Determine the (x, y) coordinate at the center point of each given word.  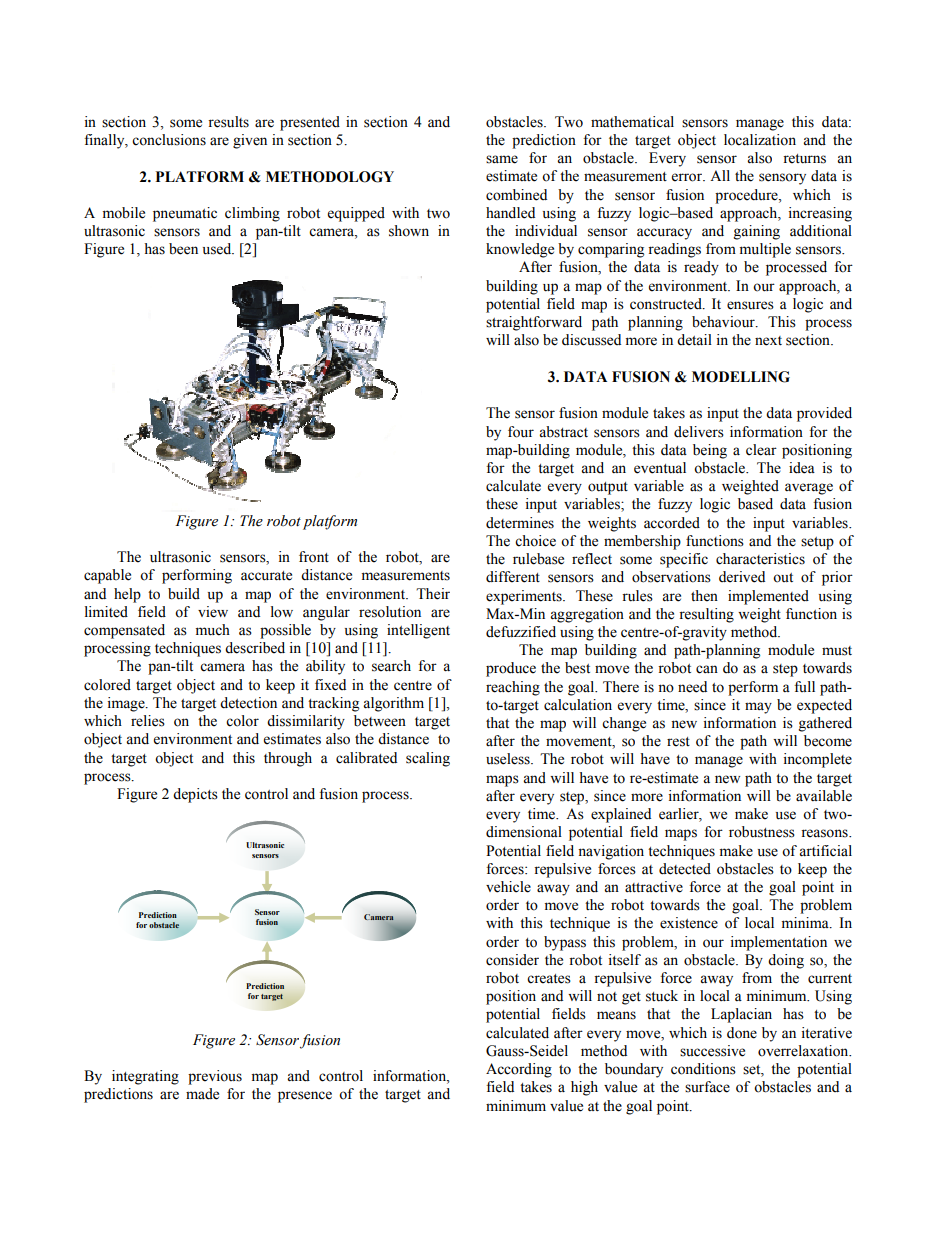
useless (509, 759)
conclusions (169, 140)
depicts (195, 795)
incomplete (818, 760)
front (314, 557)
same (502, 159)
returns (804, 159)
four (521, 432)
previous (215, 1077)
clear (761, 450)
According (519, 1070)
